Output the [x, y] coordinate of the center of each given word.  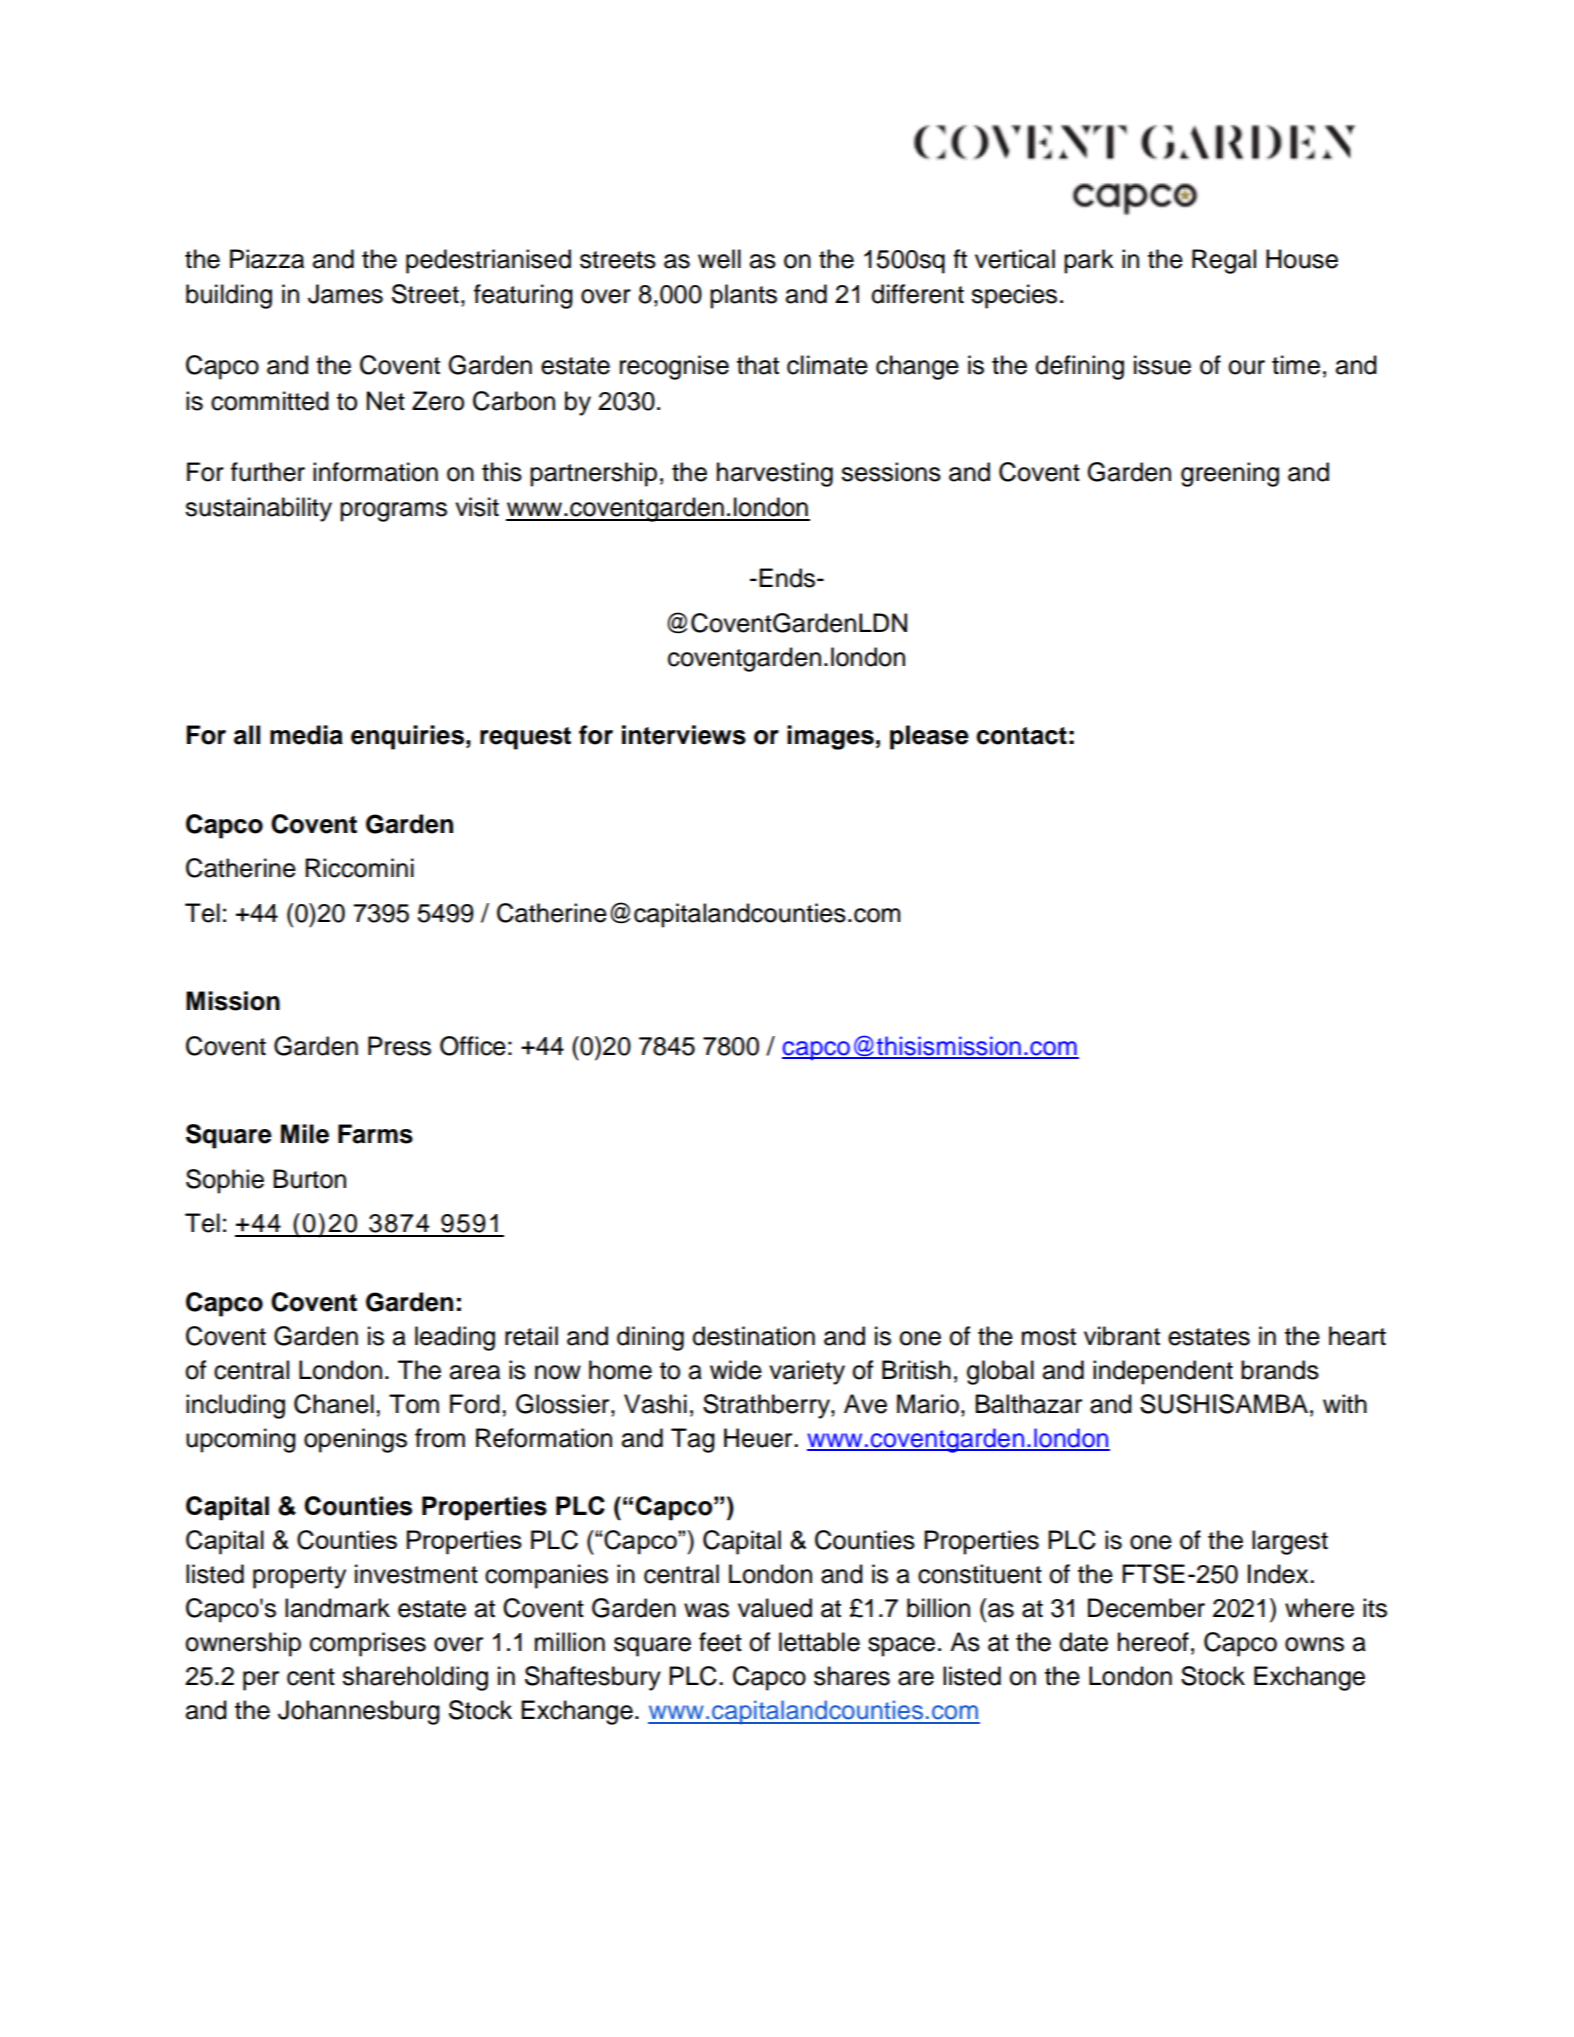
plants [743, 296]
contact [1021, 736]
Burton [309, 1179]
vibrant [1122, 1336]
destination [753, 1336]
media [306, 735]
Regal [1224, 261]
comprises [368, 1644]
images [830, 737]
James [345, 294]
